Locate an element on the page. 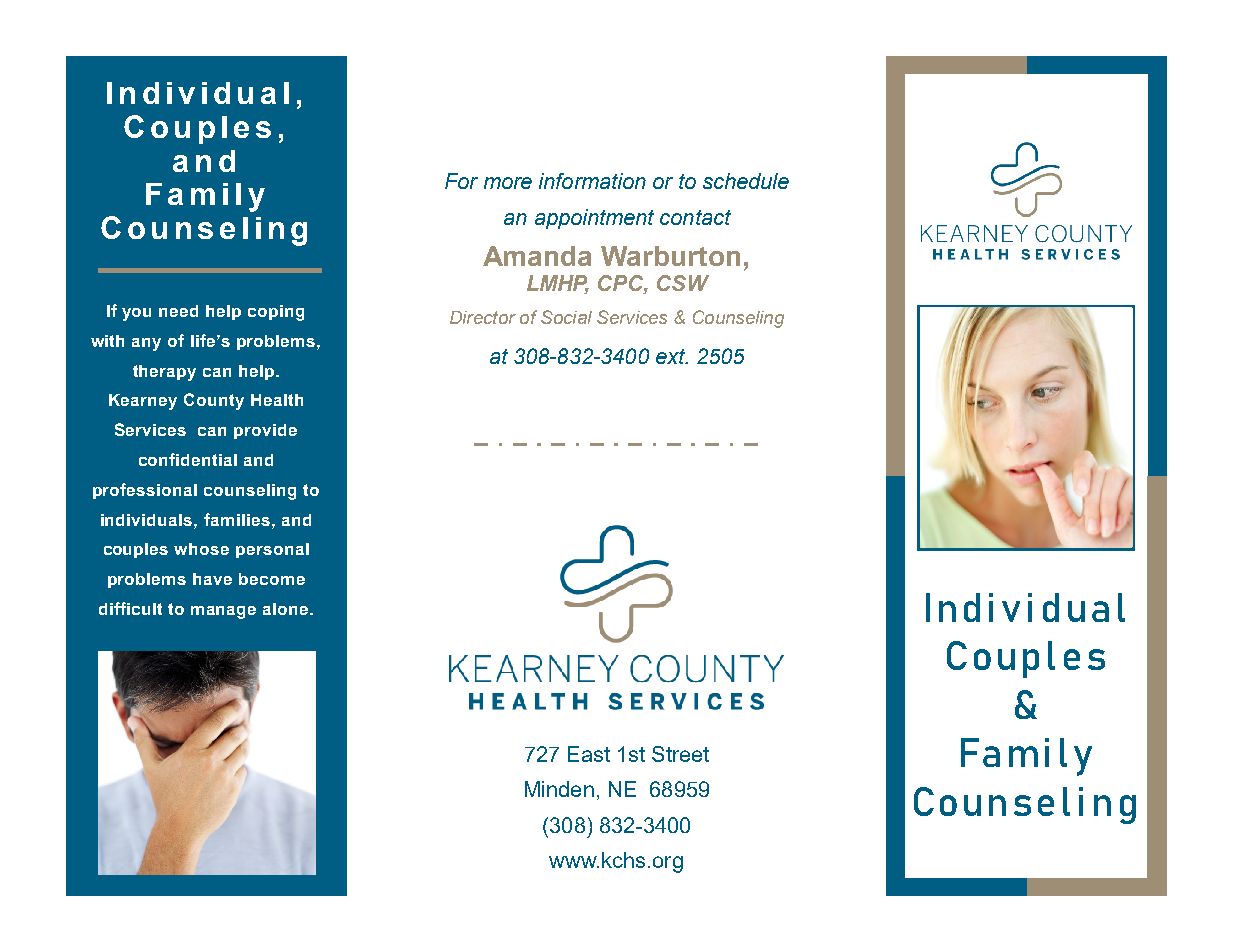 This page has width=1233, height=952. ext is located at coordinates (671, 356).
